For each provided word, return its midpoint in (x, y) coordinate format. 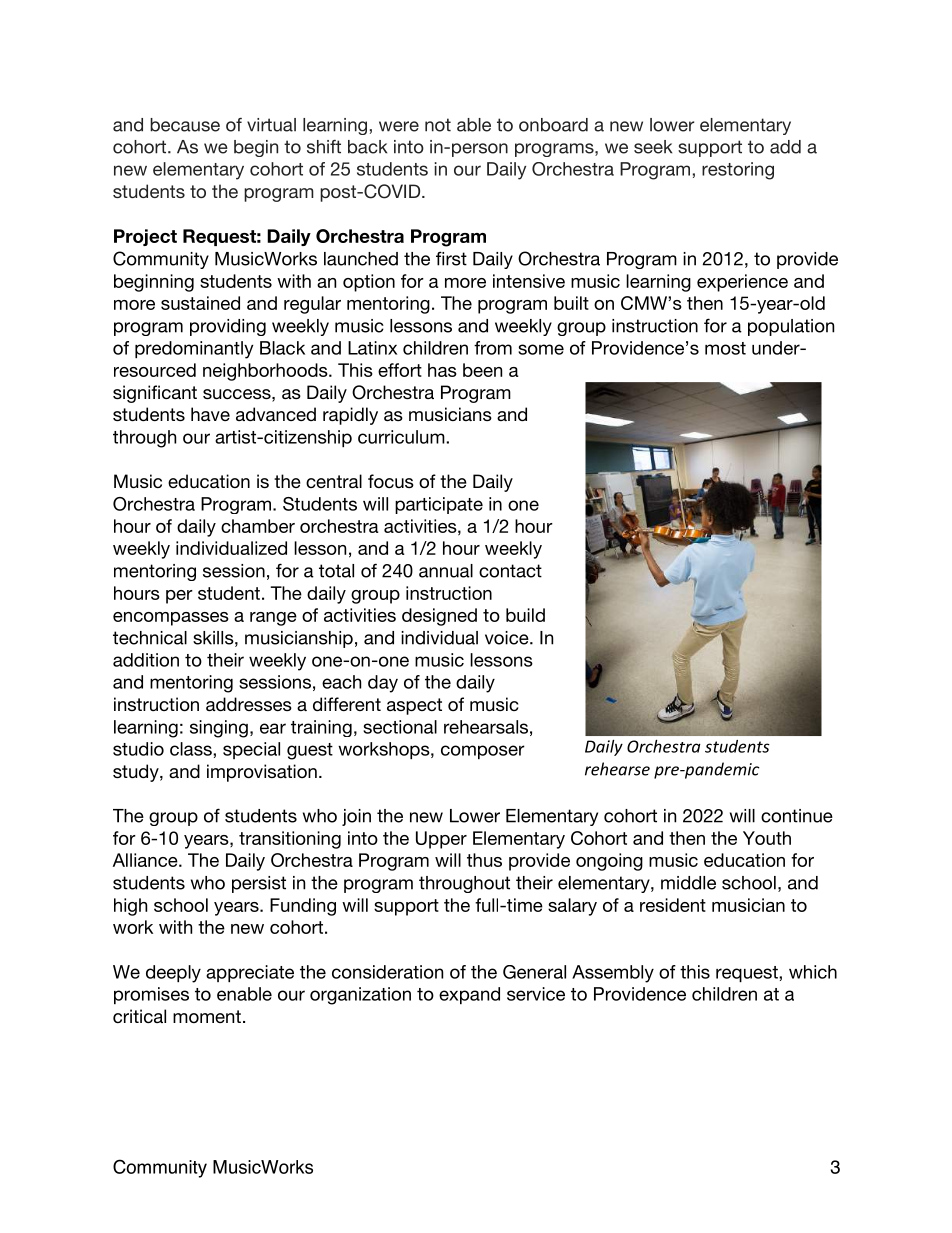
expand (469, 995)
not (438, 125)
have (210, 414)
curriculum (402, 437)
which (813, 972)
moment (207, 1016)
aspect (414, 706)
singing (219, 729)
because (185, 125)
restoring (738, 171)
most (725, 348)
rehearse (617, 769)
